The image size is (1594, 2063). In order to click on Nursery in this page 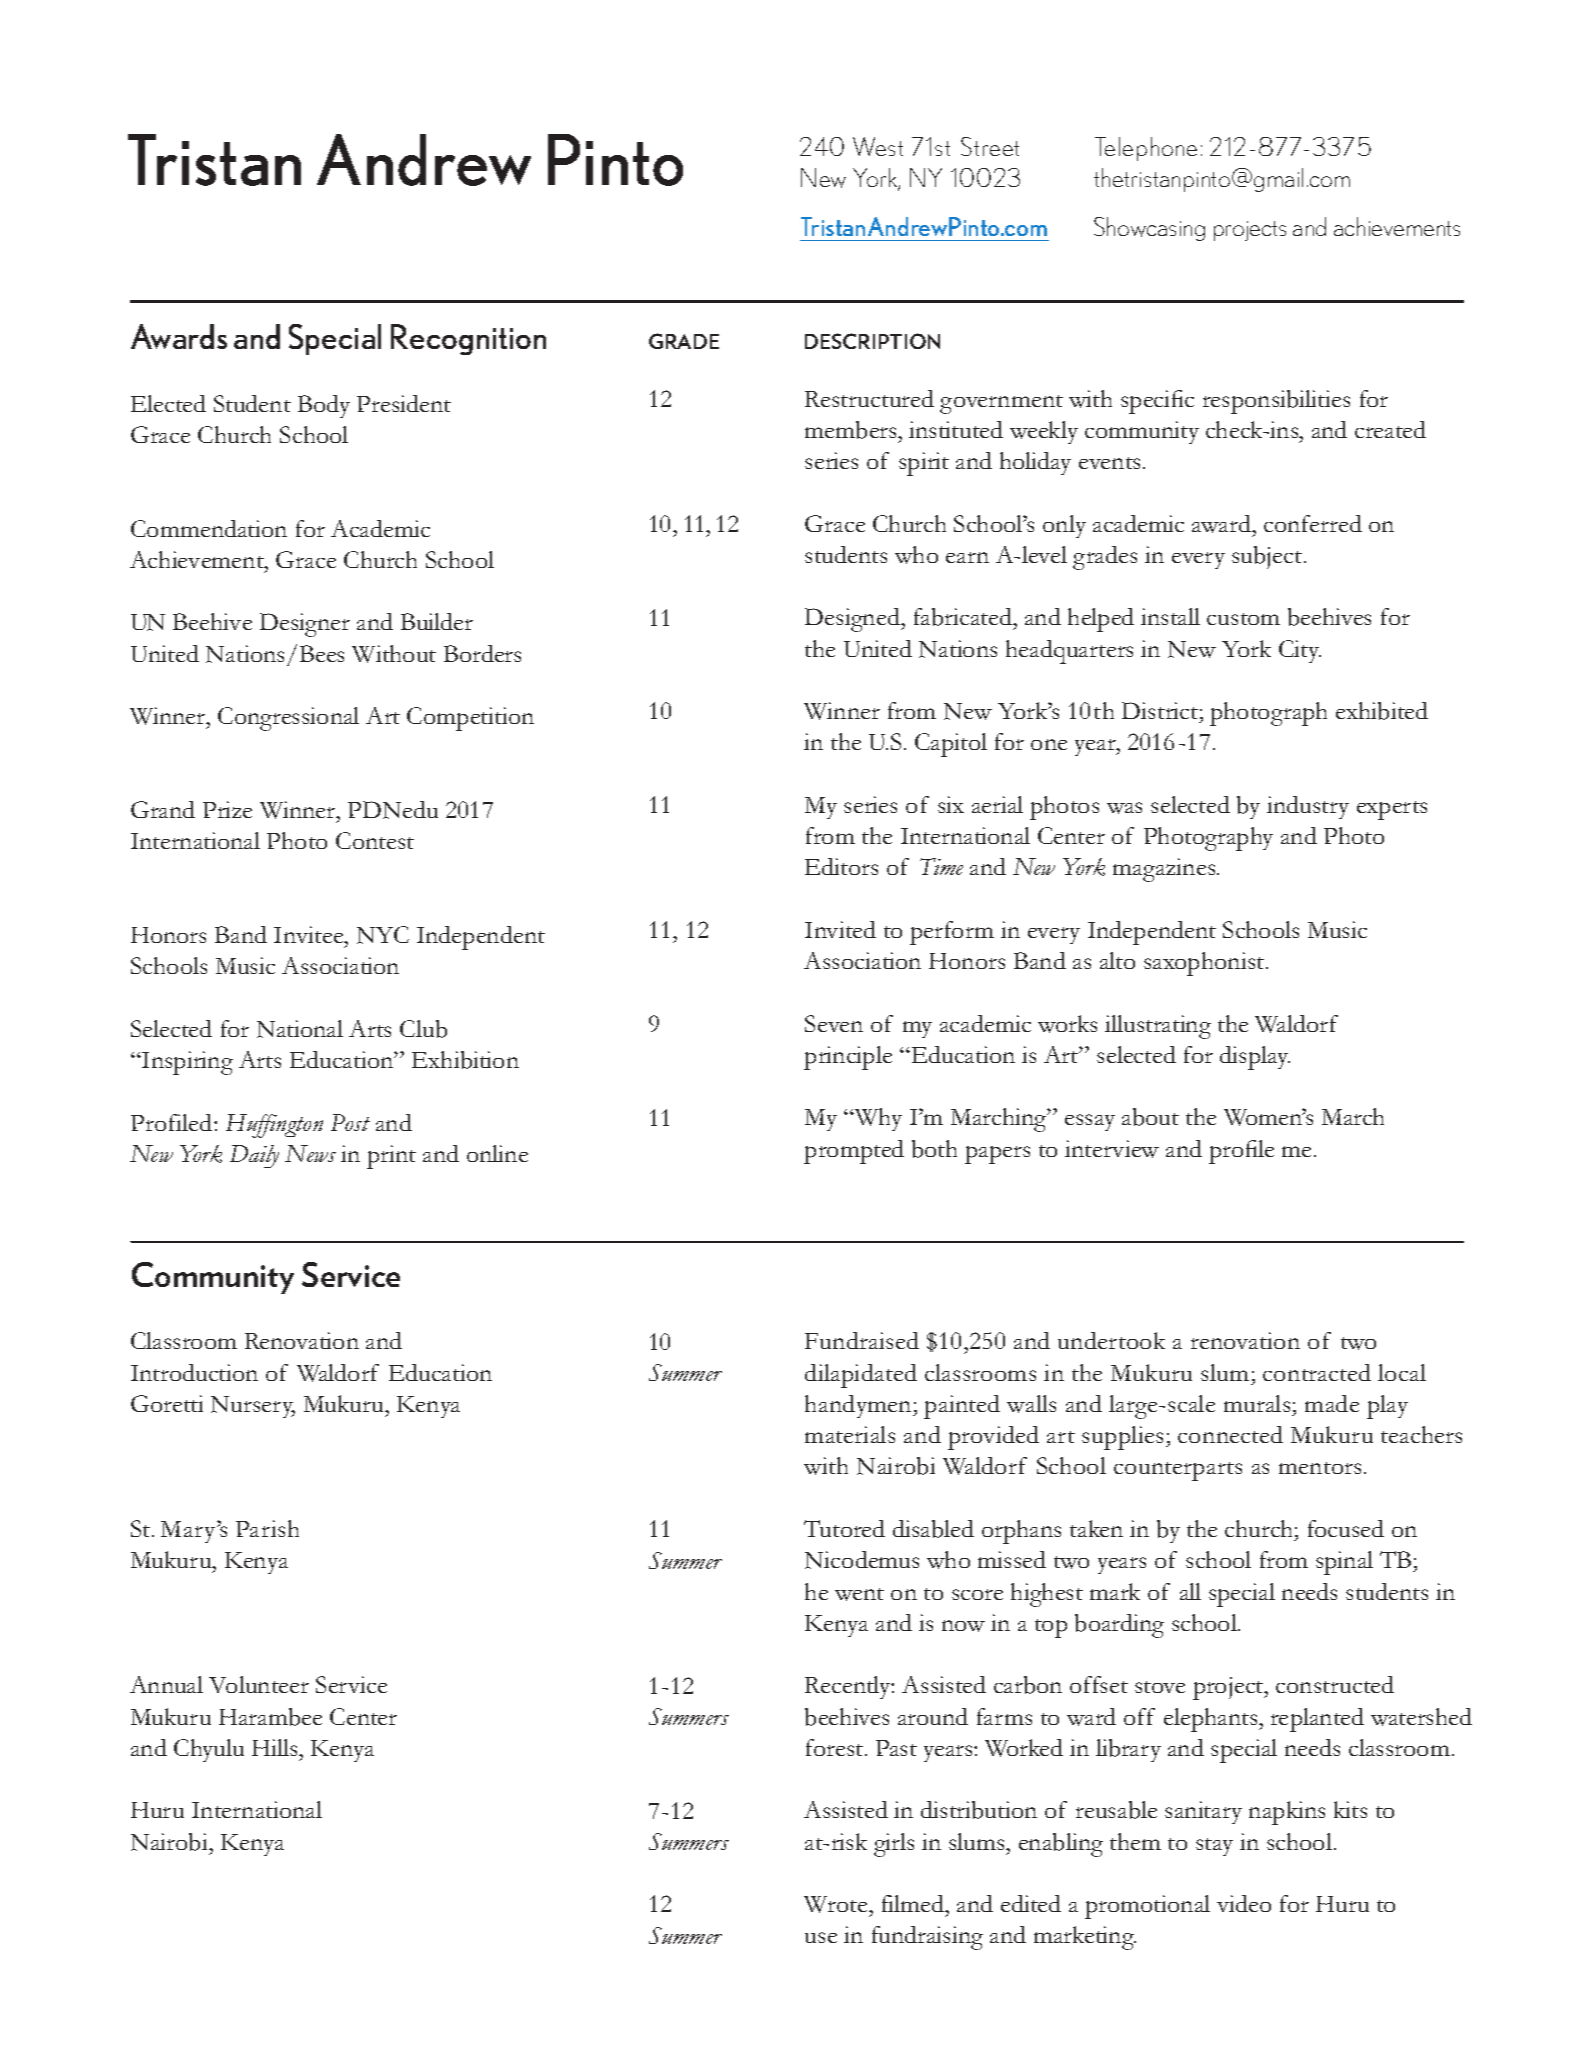, I will do `click(253, 1407)`.
